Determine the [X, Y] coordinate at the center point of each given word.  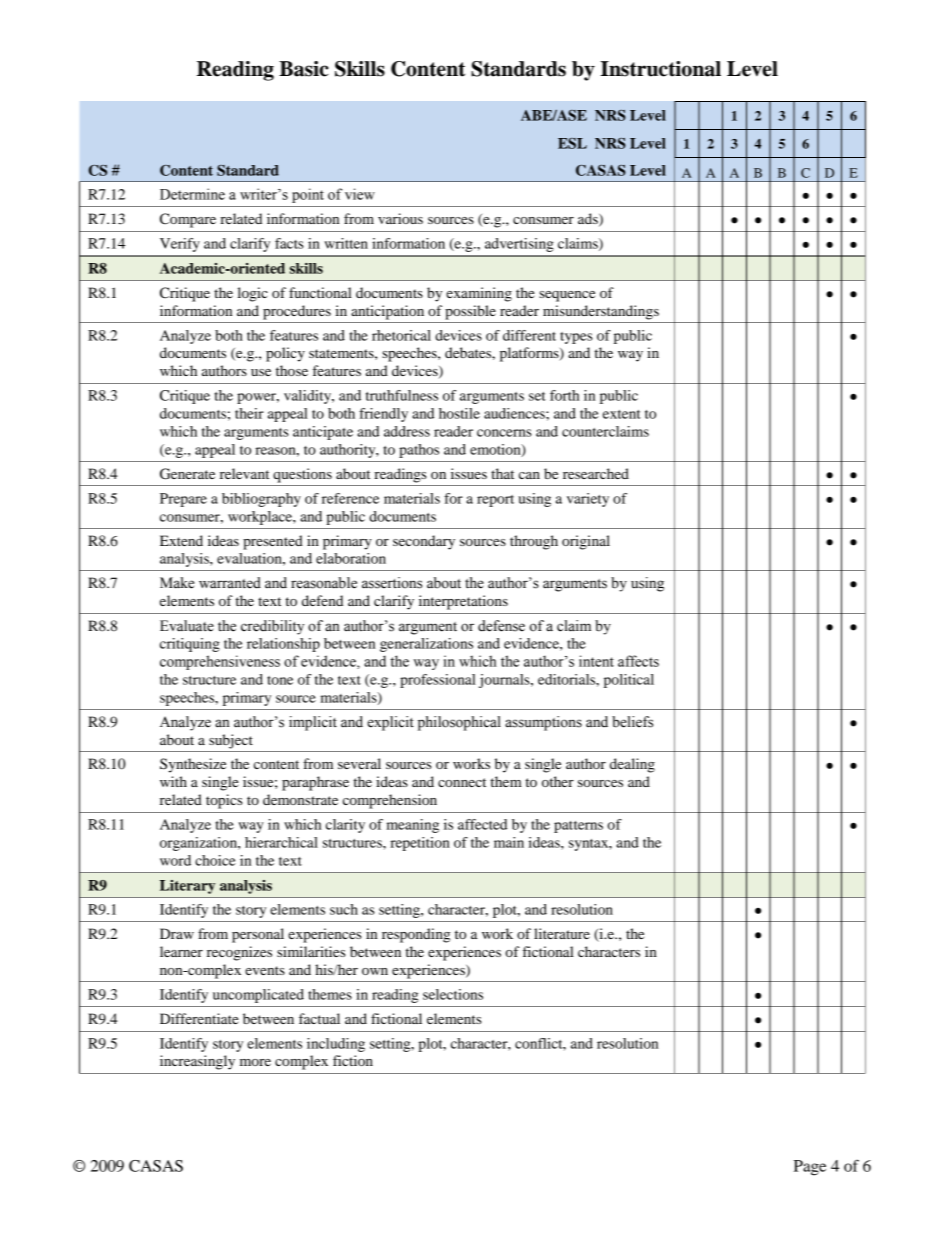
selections [453, 994]
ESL [572, 143]
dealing [632, 765]
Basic [304, 69]
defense [501, 626]
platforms [530, 354]
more [255, 1062]
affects [638, 661]
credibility [272, 627]
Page [810, 1168]
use [261, 372]
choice [215, 860]
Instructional [660, 69]
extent [622, 414]
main [509, 842]
